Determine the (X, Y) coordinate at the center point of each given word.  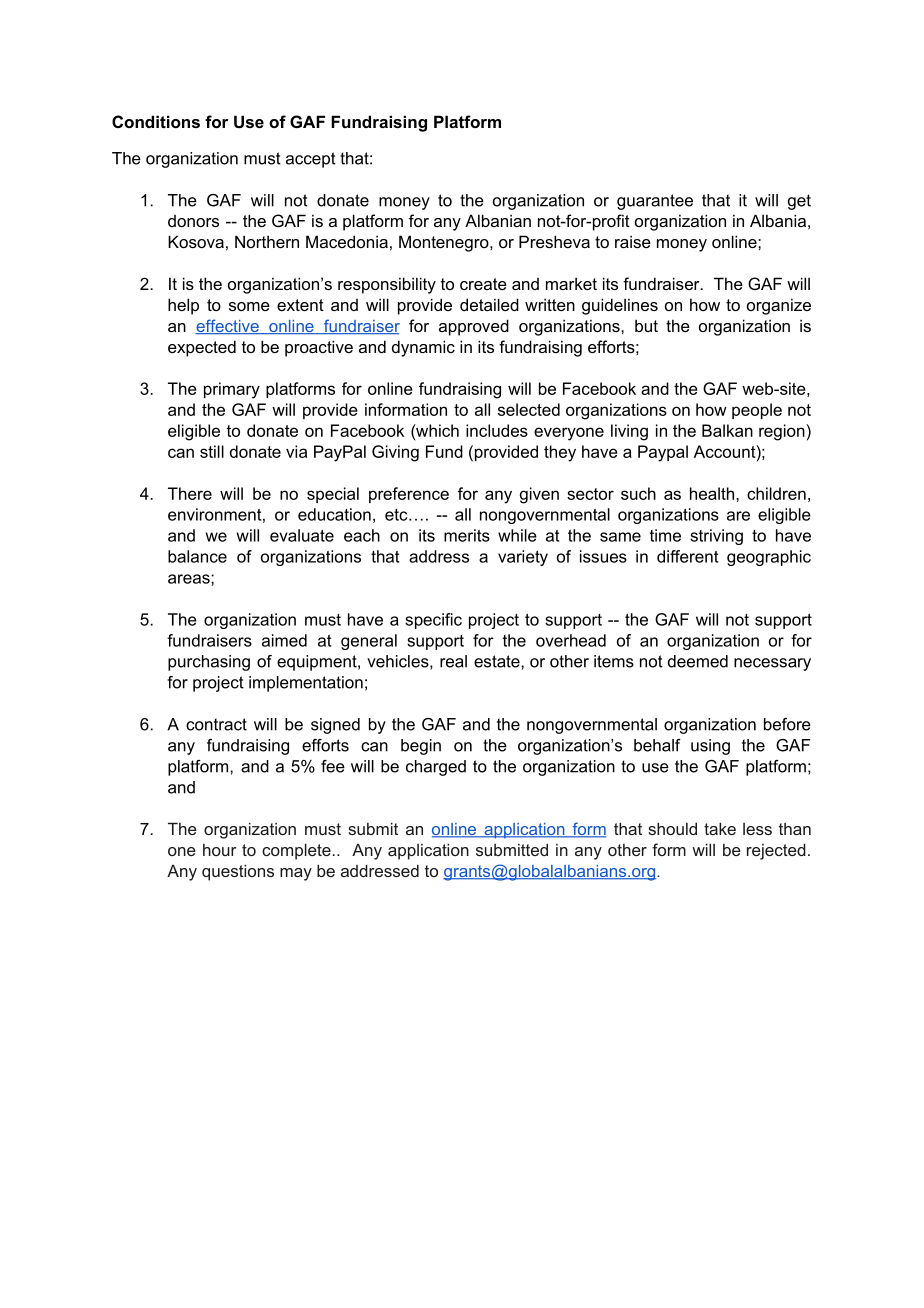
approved (474, 327)
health (712, 493)
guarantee (655, 202)
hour (220, 850)
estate (498, 661)
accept (311, 160)
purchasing (209, 663)
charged (436, 768)
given (539, 495)
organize (779, 307)
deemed (698, 661)
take (720, 828)
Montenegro (445, 243)
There (190, 493)
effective (228, 326)
